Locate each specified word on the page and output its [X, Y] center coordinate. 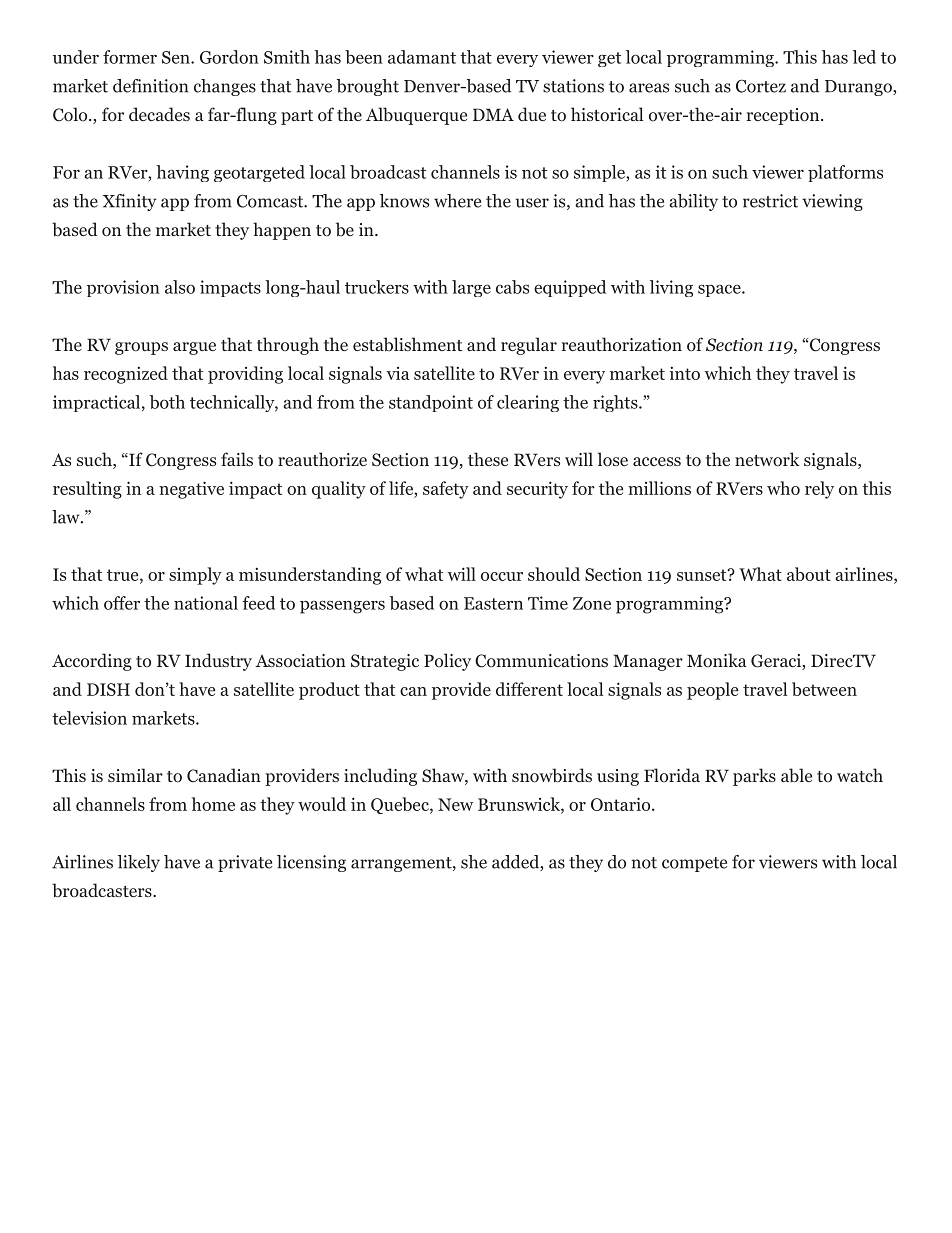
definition [150, 86]
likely [139, 863]
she [474, 862]
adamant [422, 57]
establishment [408, 344]
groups [141, 348]
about [809, 574]
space [719, 291]
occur [502, 576]
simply [195, 576]
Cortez [761, 86]
